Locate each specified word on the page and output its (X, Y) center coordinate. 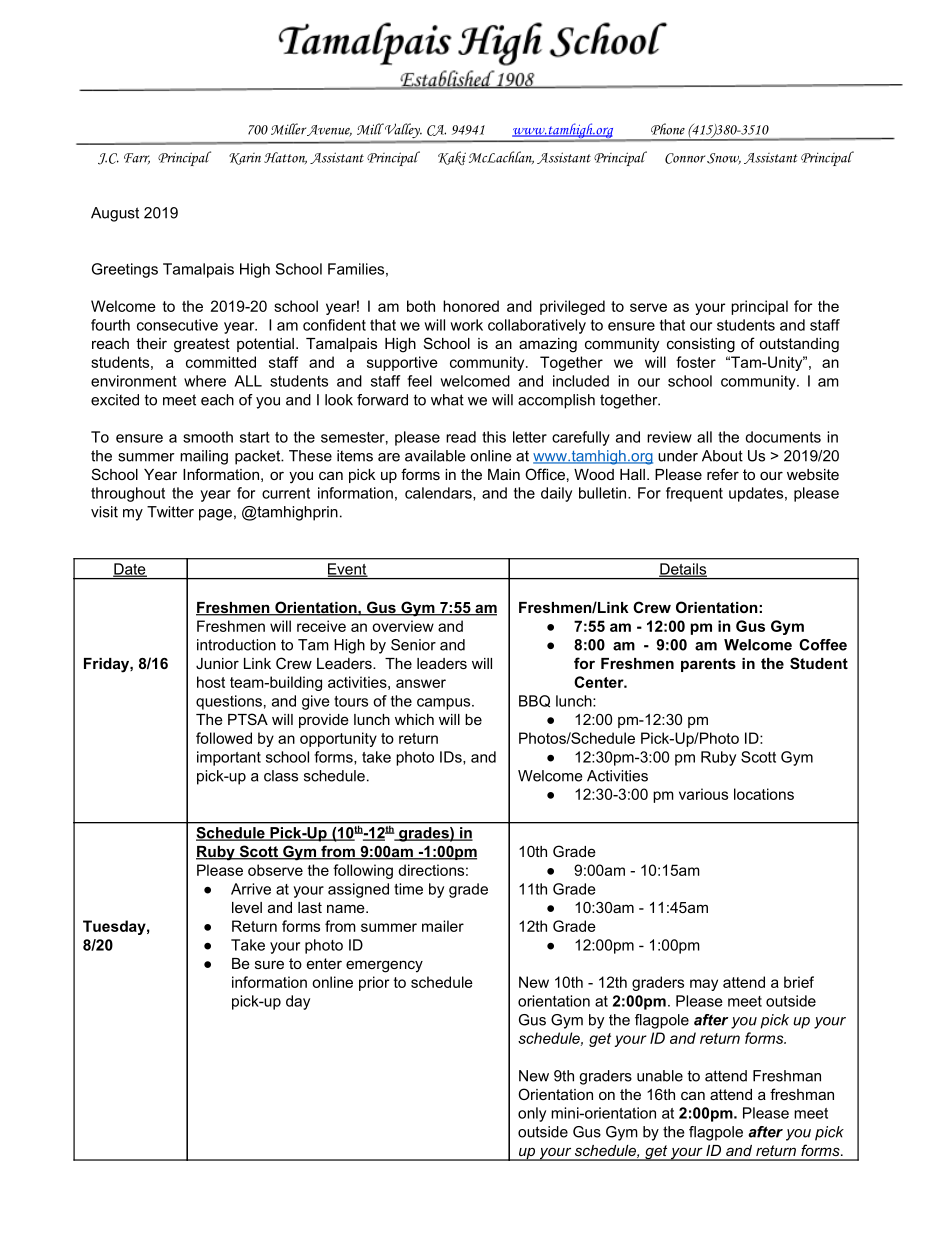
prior (374, 983)
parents (708, 665)
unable (660, 1076)
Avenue (329, 131)
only (532, 1114)
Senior (413, 645)
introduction (236, 645)
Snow (724, 159)
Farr (137, 159)
